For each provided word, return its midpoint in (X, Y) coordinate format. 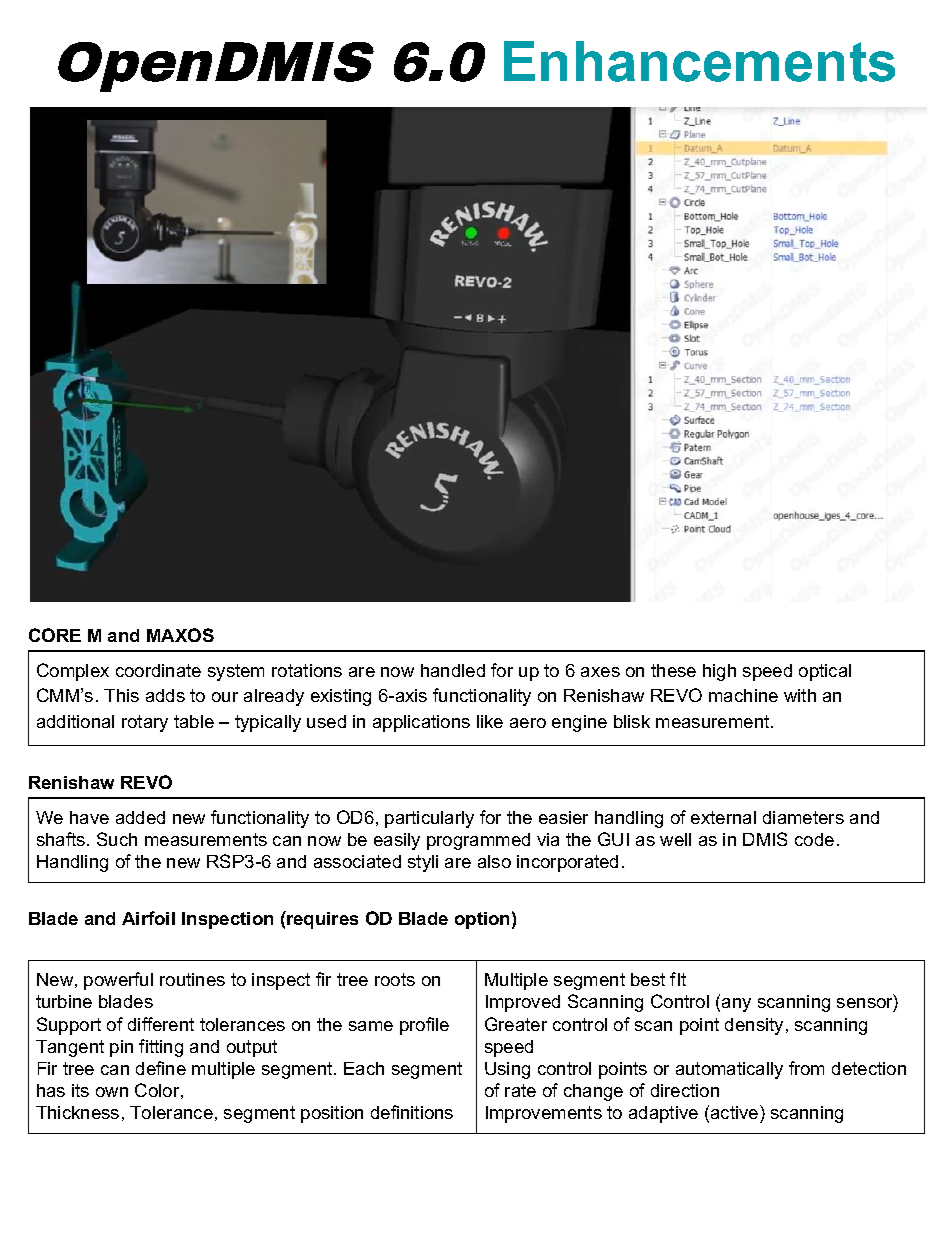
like (490, 721)
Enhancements (699, 61)
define (161, 1068)
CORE (55, 635)
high (719, 672)
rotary (145, 723)
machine (743, 695)
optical (825, 672)
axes (600, 672)
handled (453, 670)
